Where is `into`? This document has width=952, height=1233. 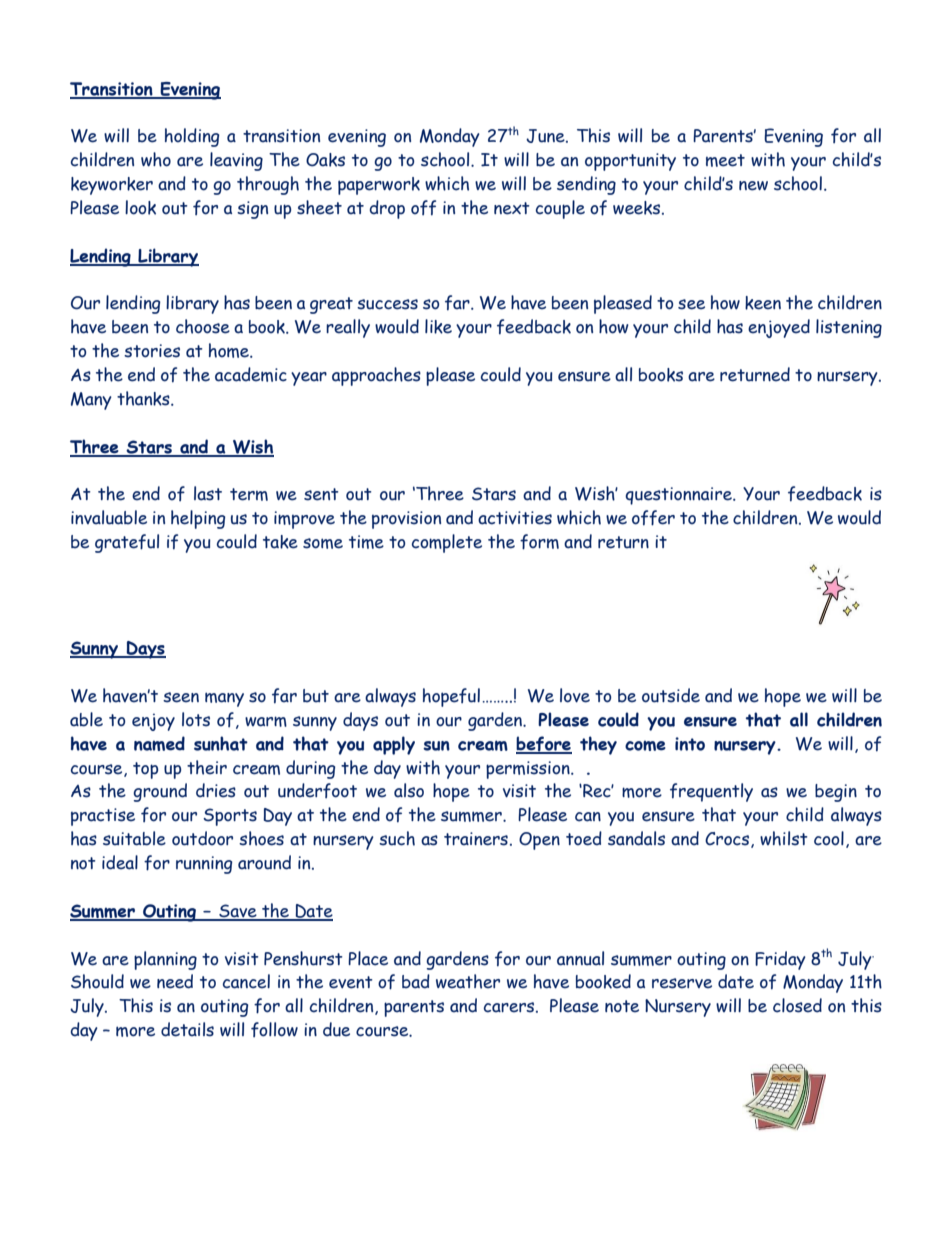 into is located at coordinates (690, 744).
